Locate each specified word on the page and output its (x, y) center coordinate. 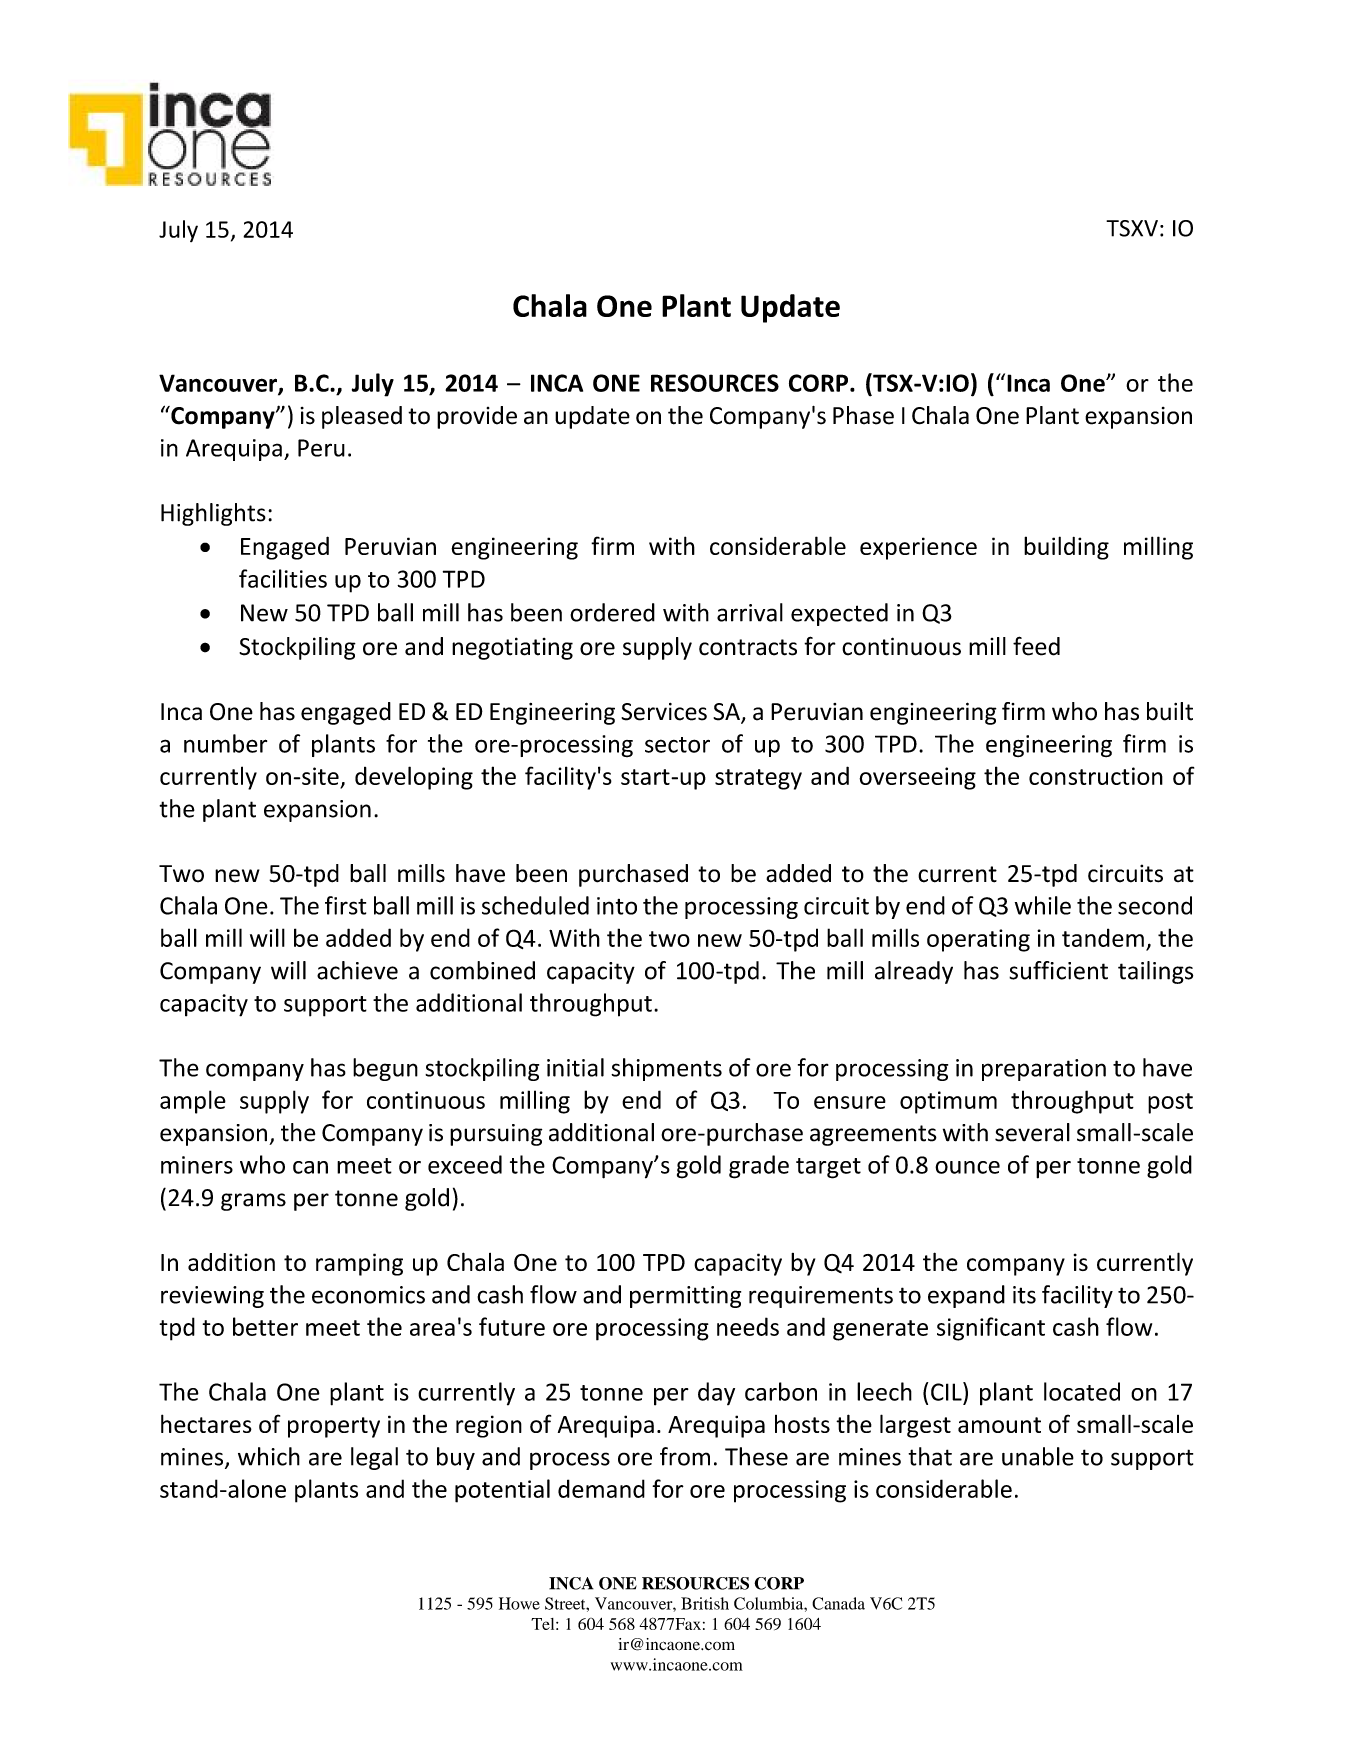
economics (368, 1295)
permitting (685, 1297)
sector (677, 745)
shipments (666, 1069)
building (1066, 548)
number (225, 743)
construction (1096, 776)
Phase (863, 415)
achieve (357, 970)
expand (966, 1296)
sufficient (1058, 970)
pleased (362, 417)
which (269, 1456)
